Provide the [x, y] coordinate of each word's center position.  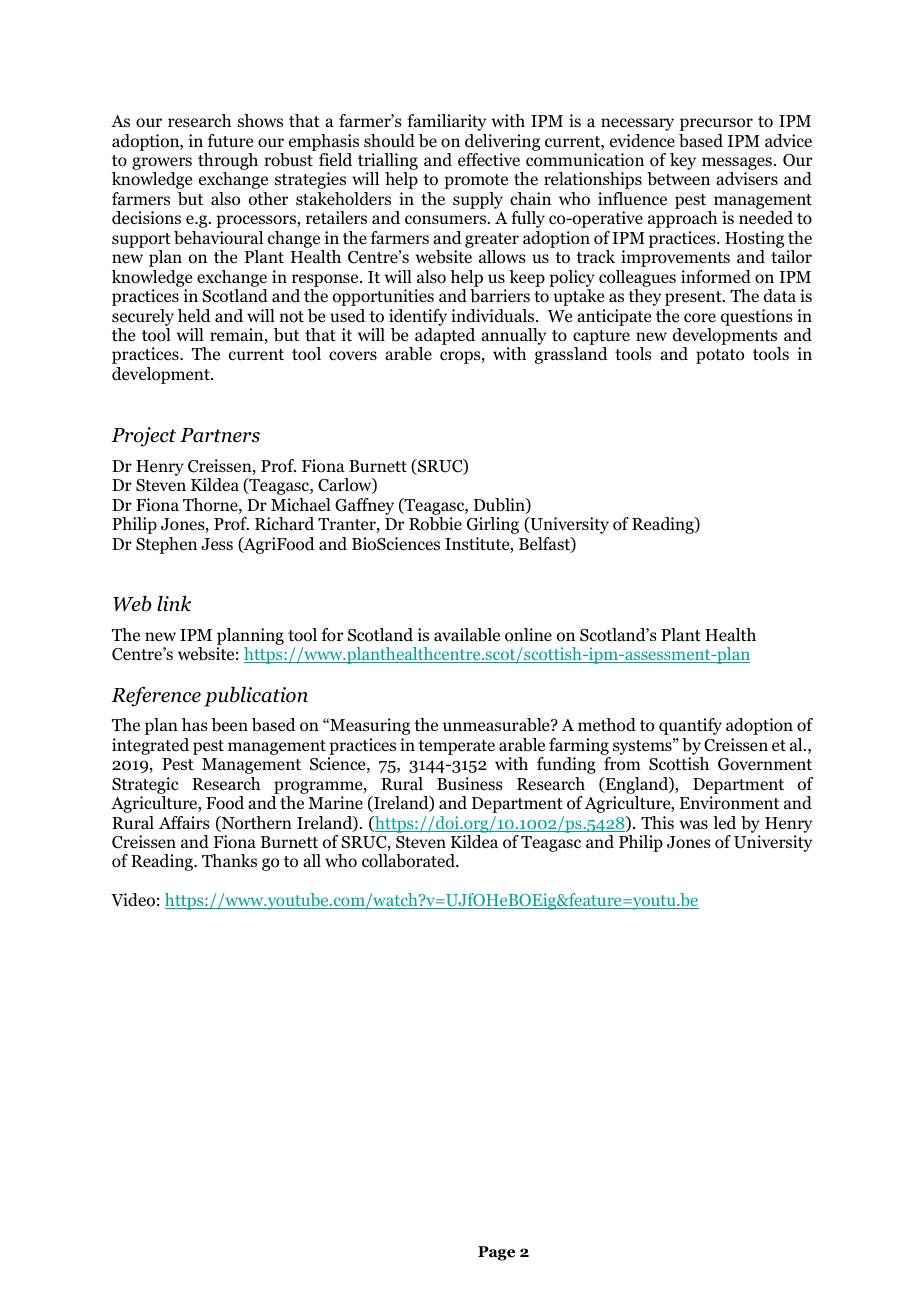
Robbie [435, 524]
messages [737, 165]
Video [133, 900]
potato [720, 356]
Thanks [229, 860]
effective [489, 160]
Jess [217, 544]
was [693, 824]
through [228, 163]
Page [496, 1253]
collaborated [409, 861]
